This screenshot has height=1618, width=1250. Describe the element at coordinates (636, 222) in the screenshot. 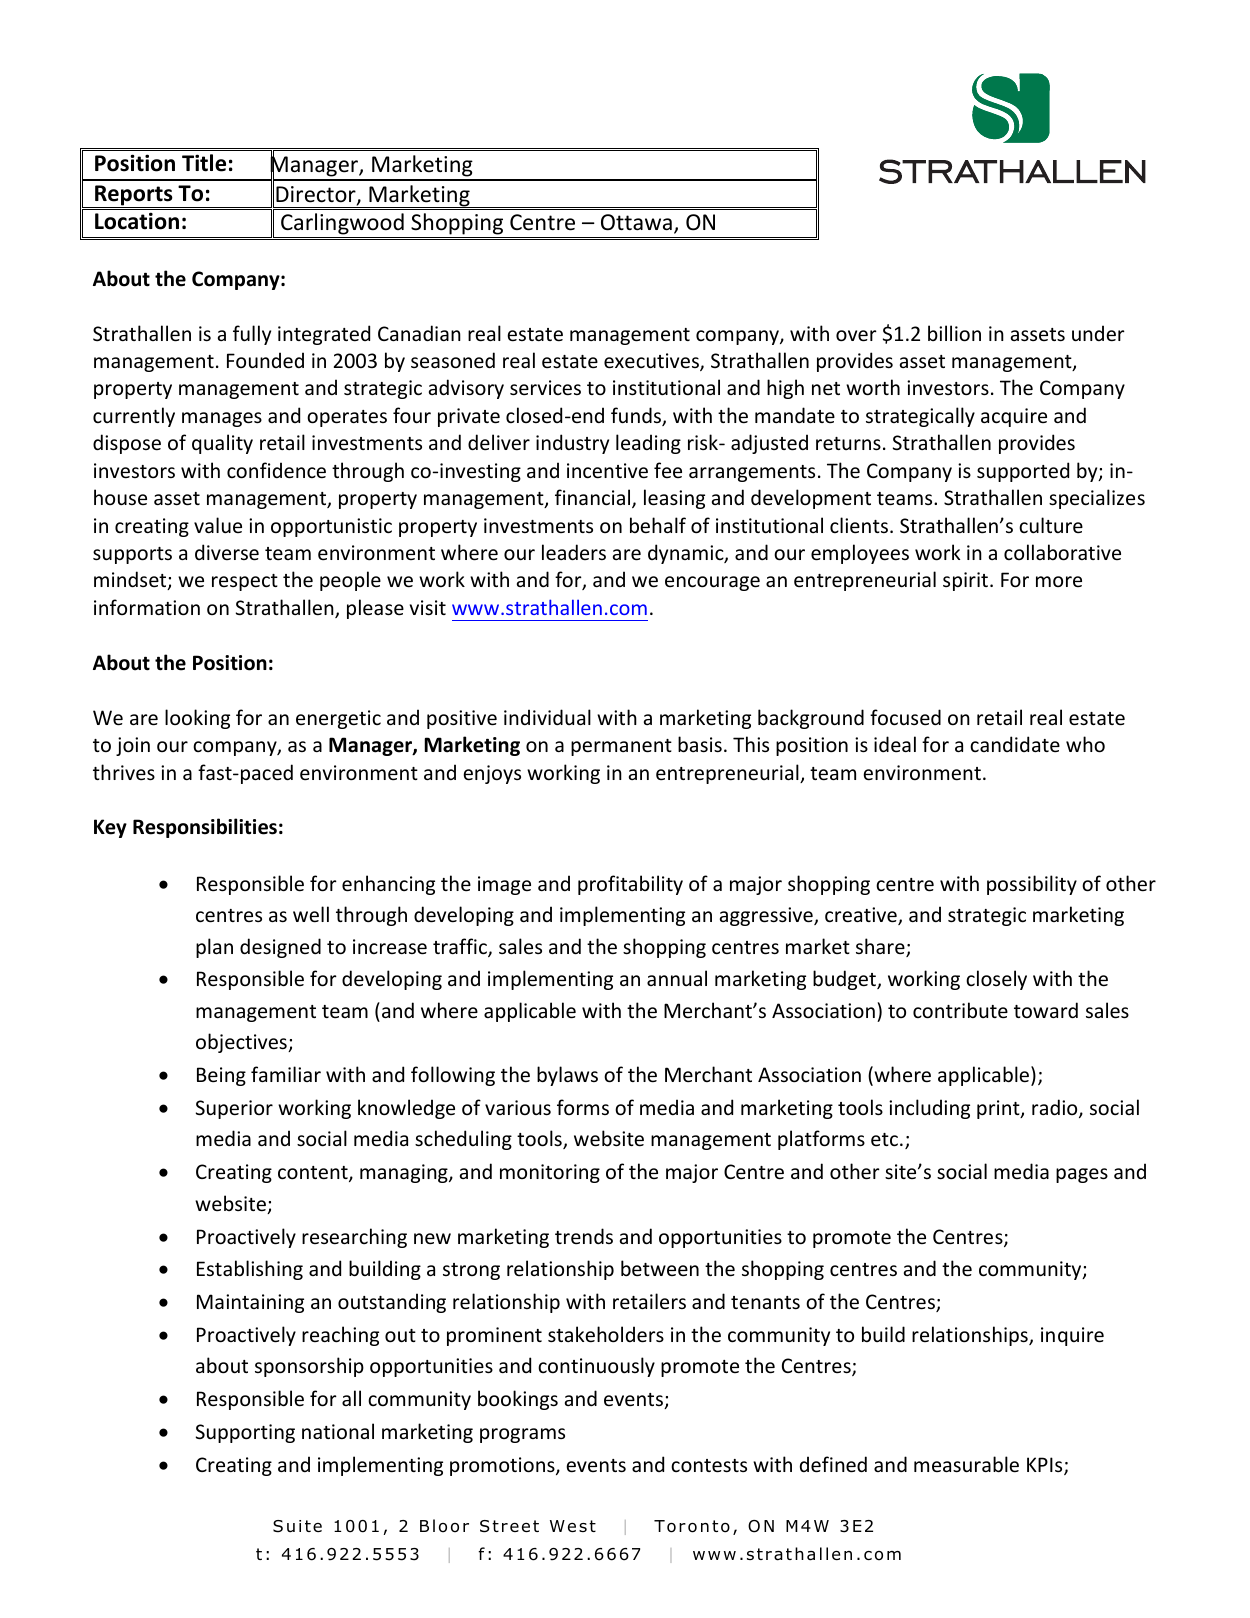

I see `Ottawa` at that location.
